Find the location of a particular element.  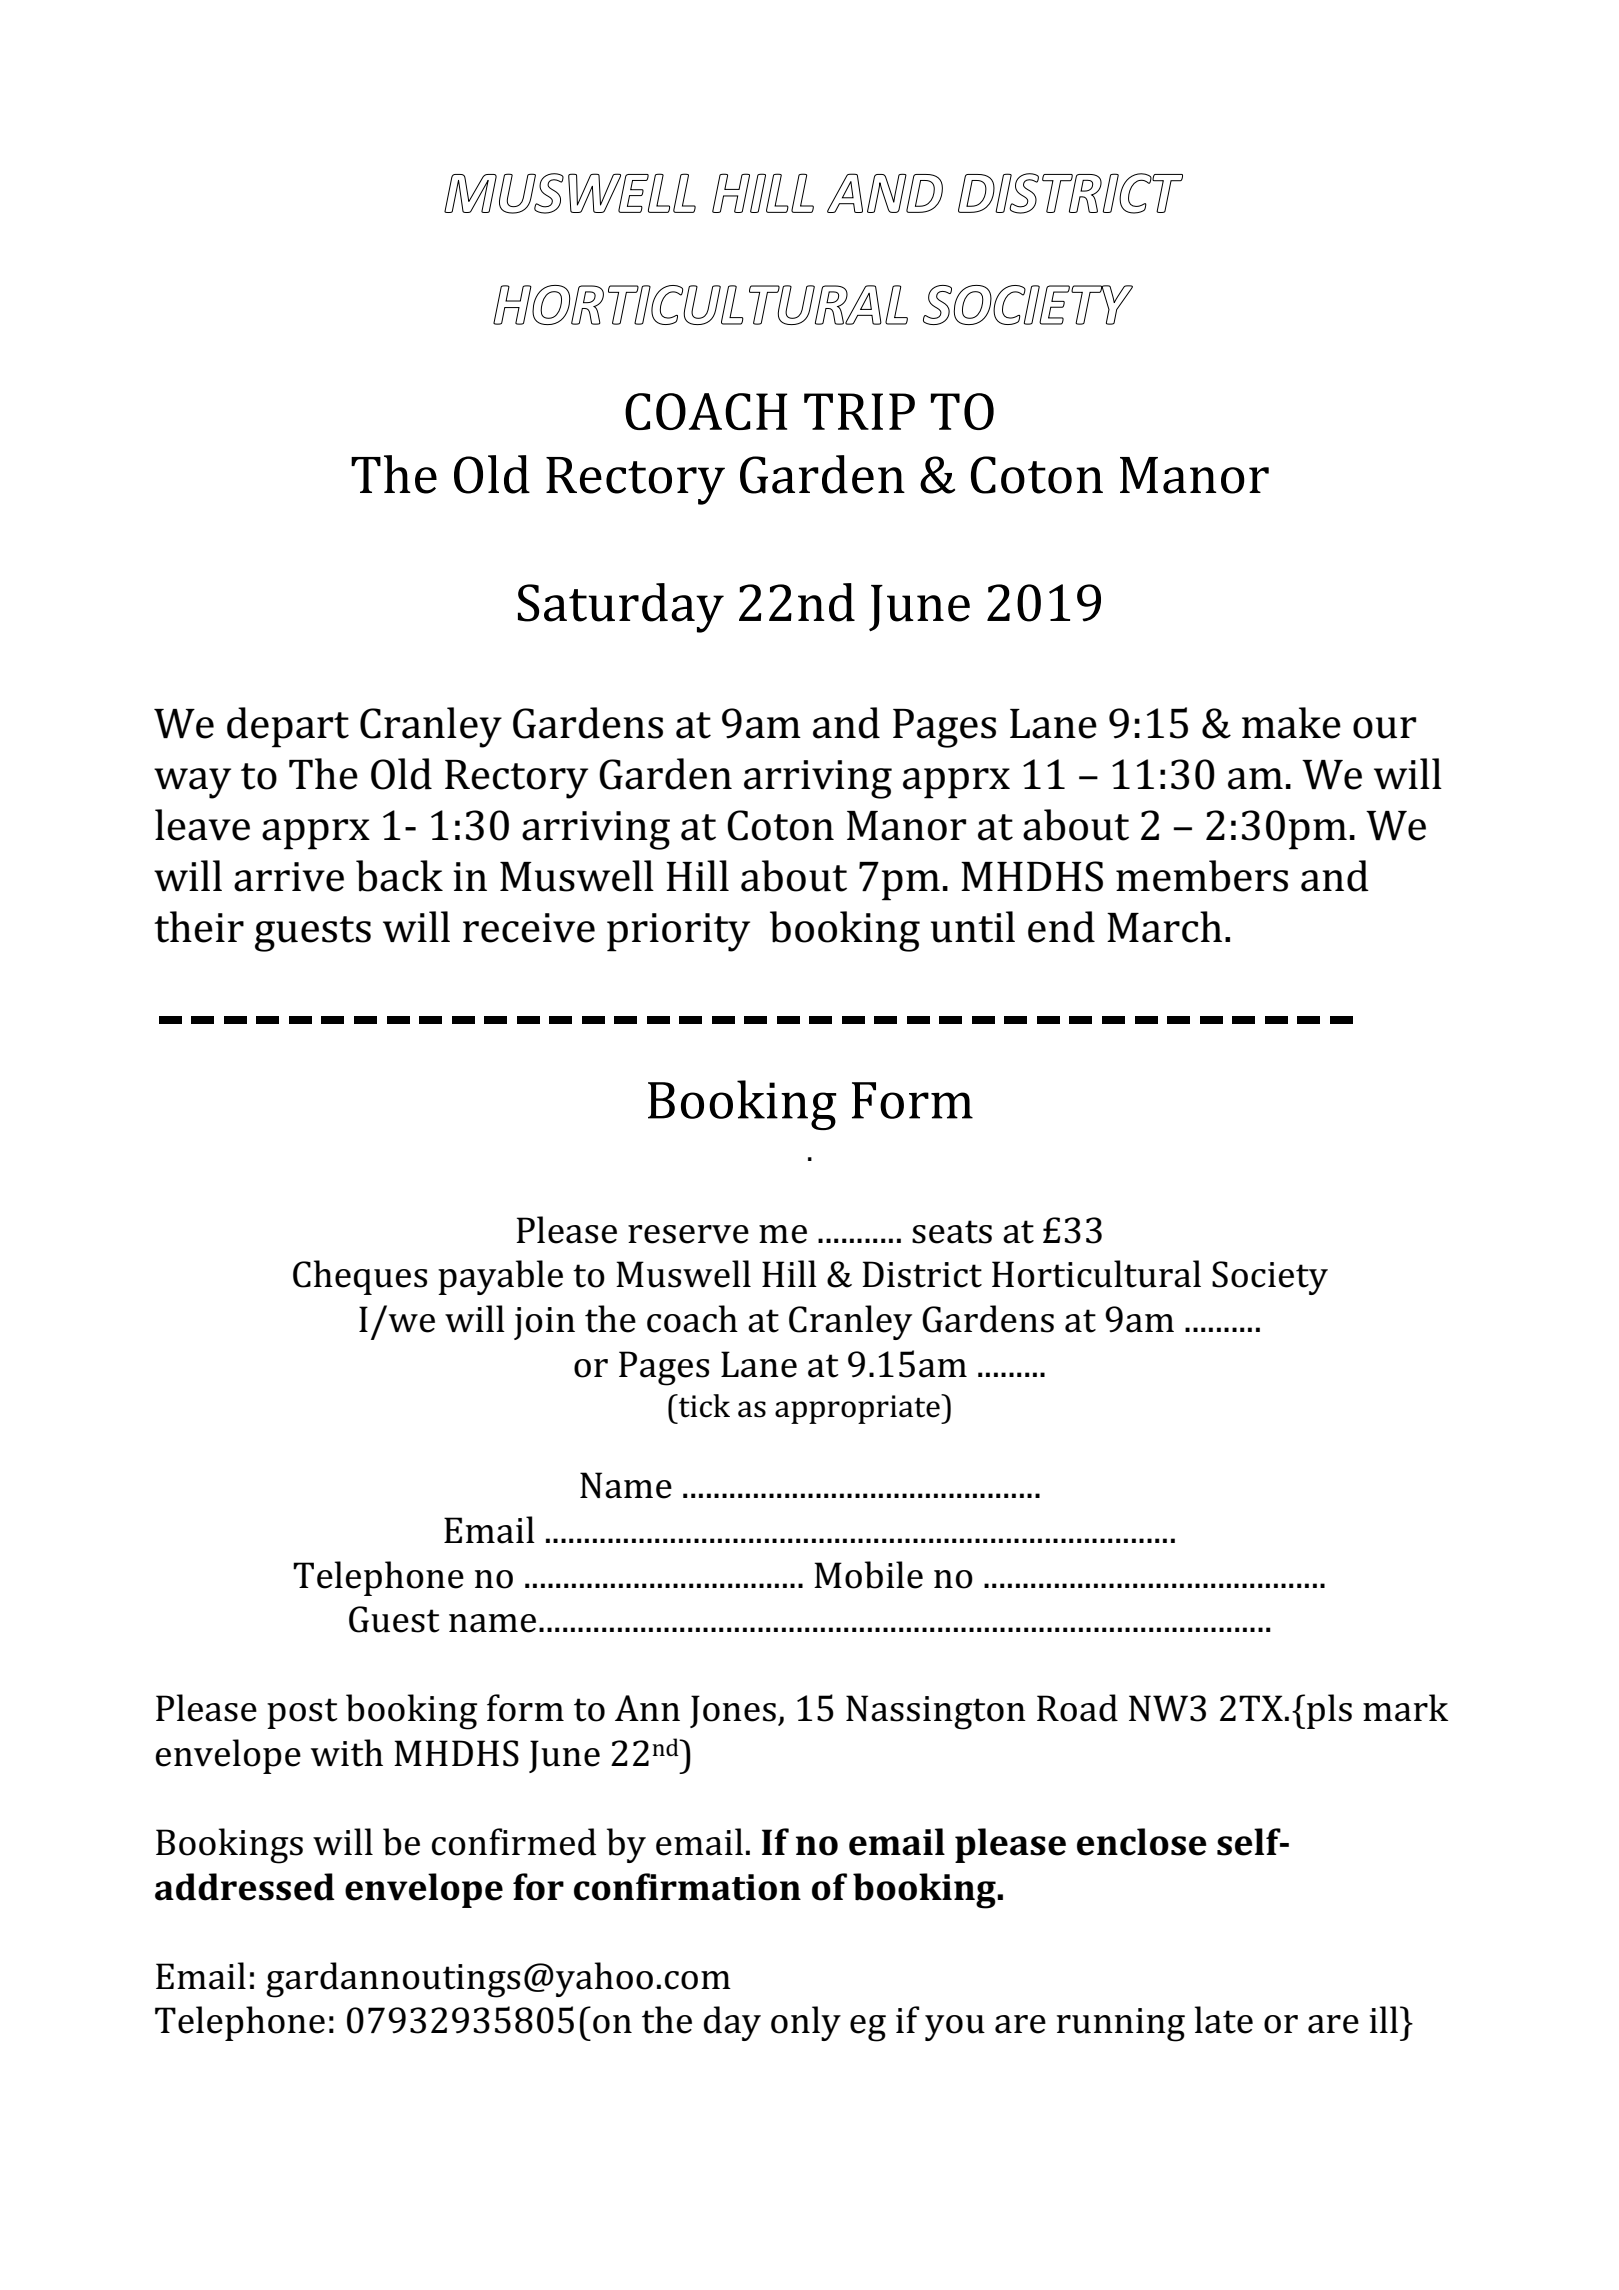

priority is located at coordinates (678, 932).
